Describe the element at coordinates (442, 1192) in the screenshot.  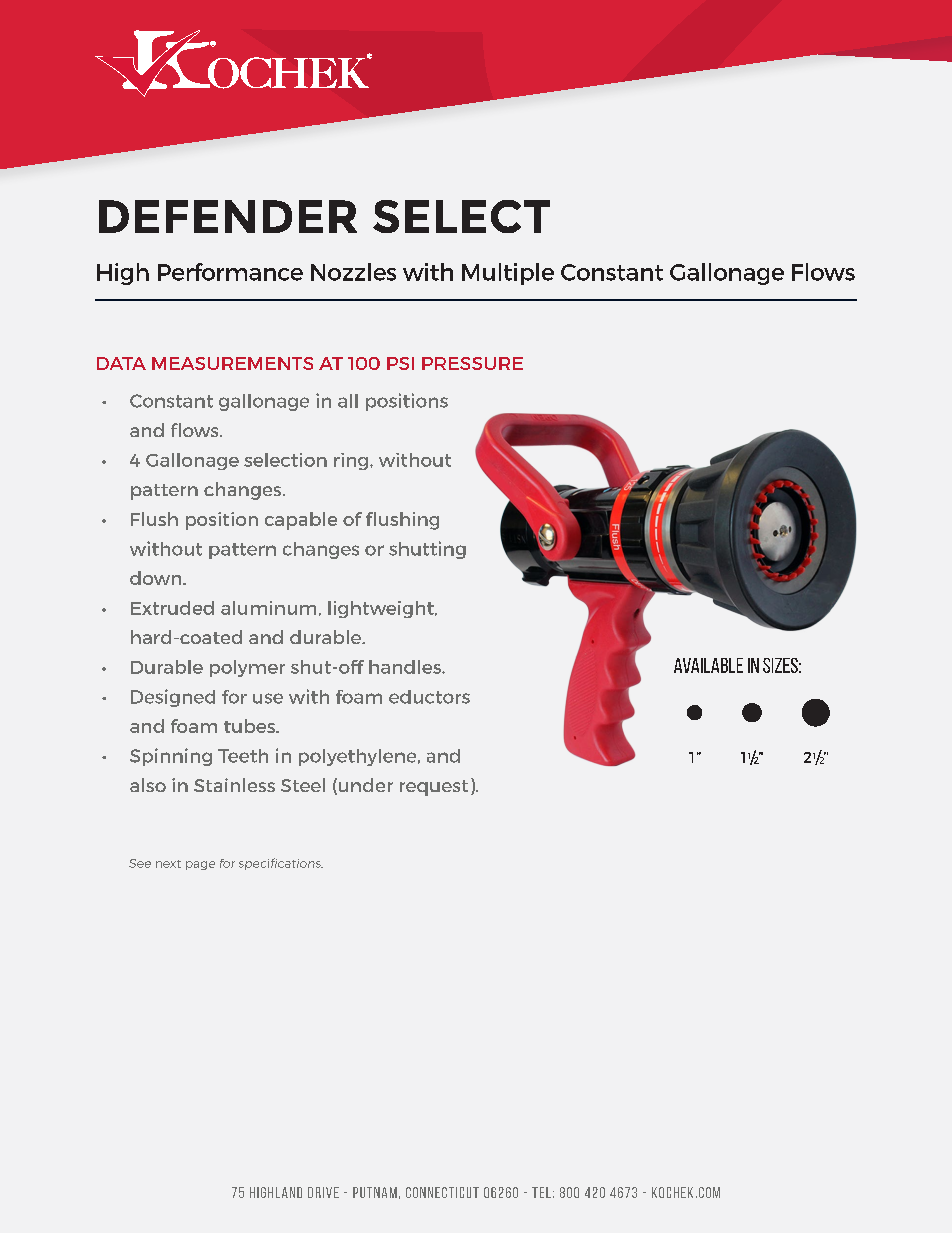
I see `Connecticut` at that location.
